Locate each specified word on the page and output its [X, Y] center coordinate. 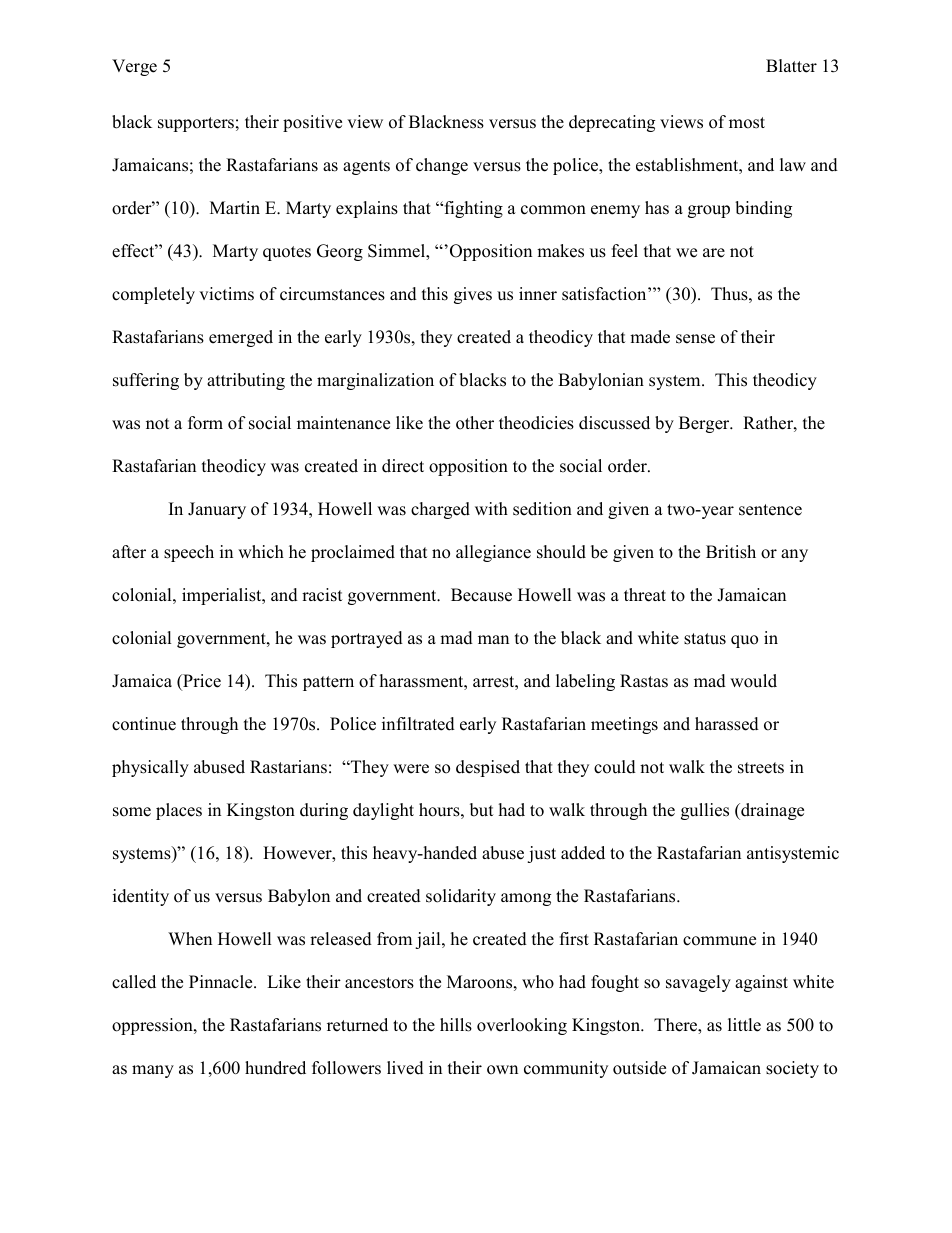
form [205, 423]
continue [144, 724]
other [475, 423]
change [442, 166]
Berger [705, 424]
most [747, 123]
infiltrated [418, 724]
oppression [153, 1026]
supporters [196, 124]
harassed [727, 724]
